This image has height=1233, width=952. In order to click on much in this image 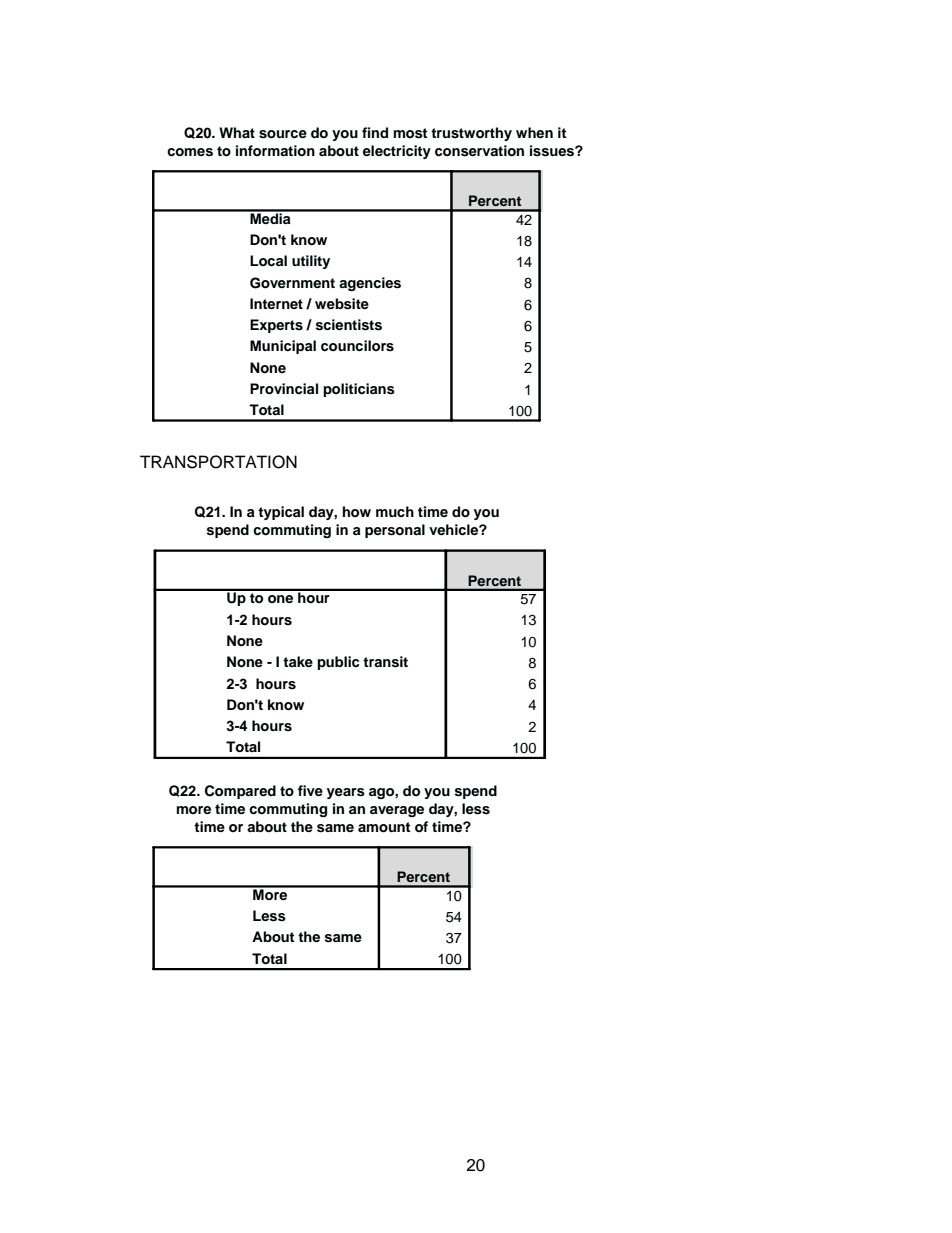, I will do `click(395, 511)`.
